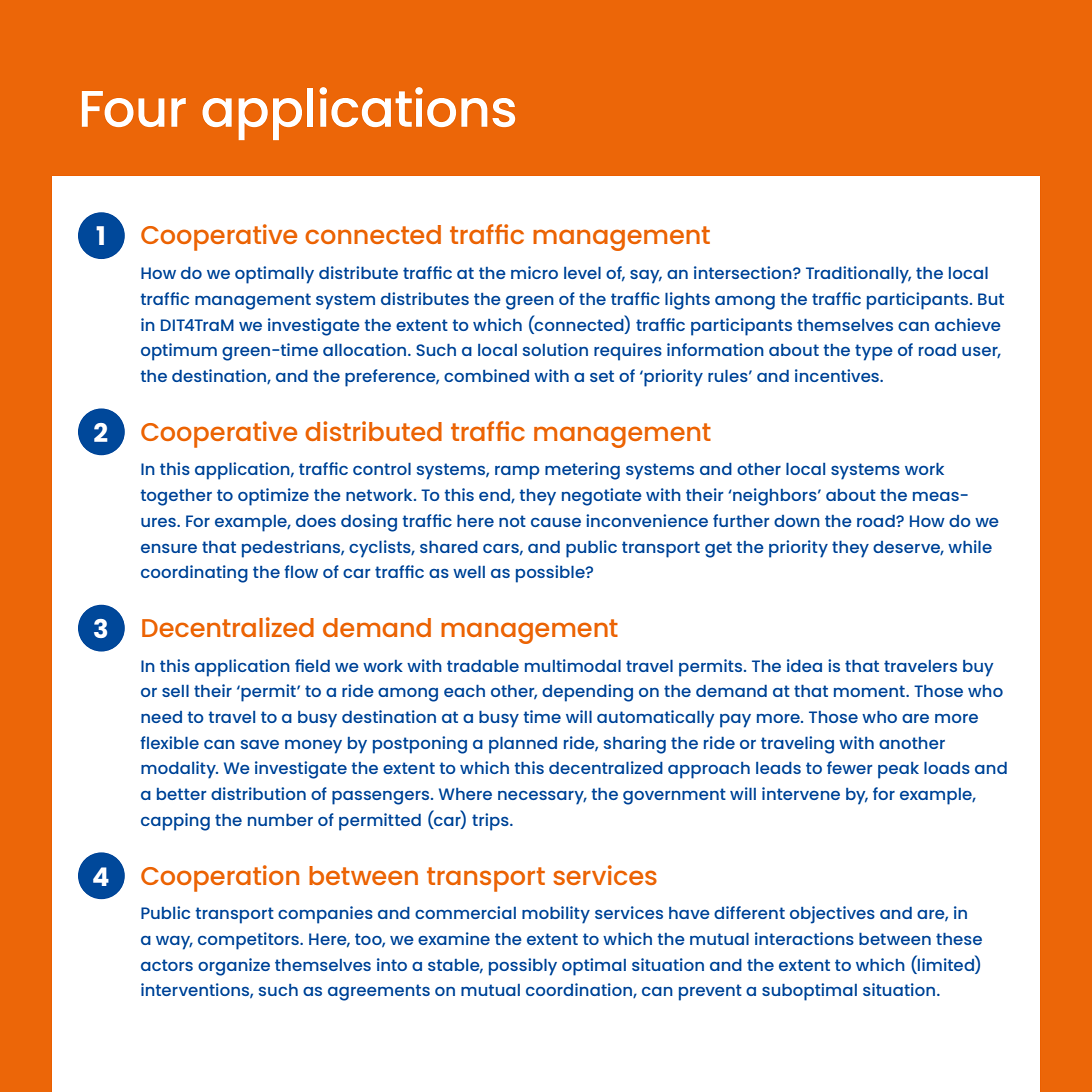  Describe the element at coordinates (234, 967) in the document. I see `organize` at that location.
